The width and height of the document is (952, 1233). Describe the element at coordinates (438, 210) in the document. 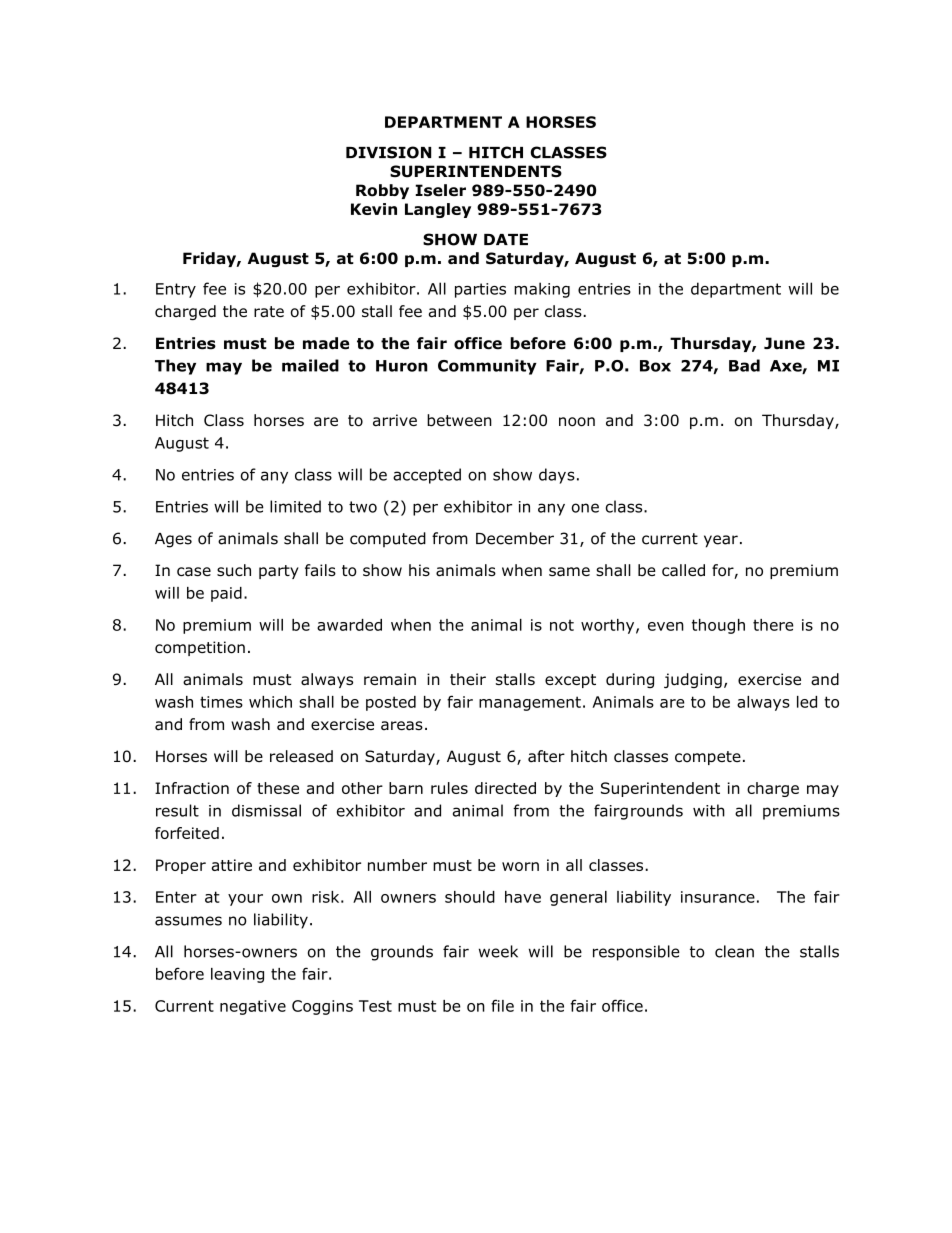

I see `Langley` at that location.
